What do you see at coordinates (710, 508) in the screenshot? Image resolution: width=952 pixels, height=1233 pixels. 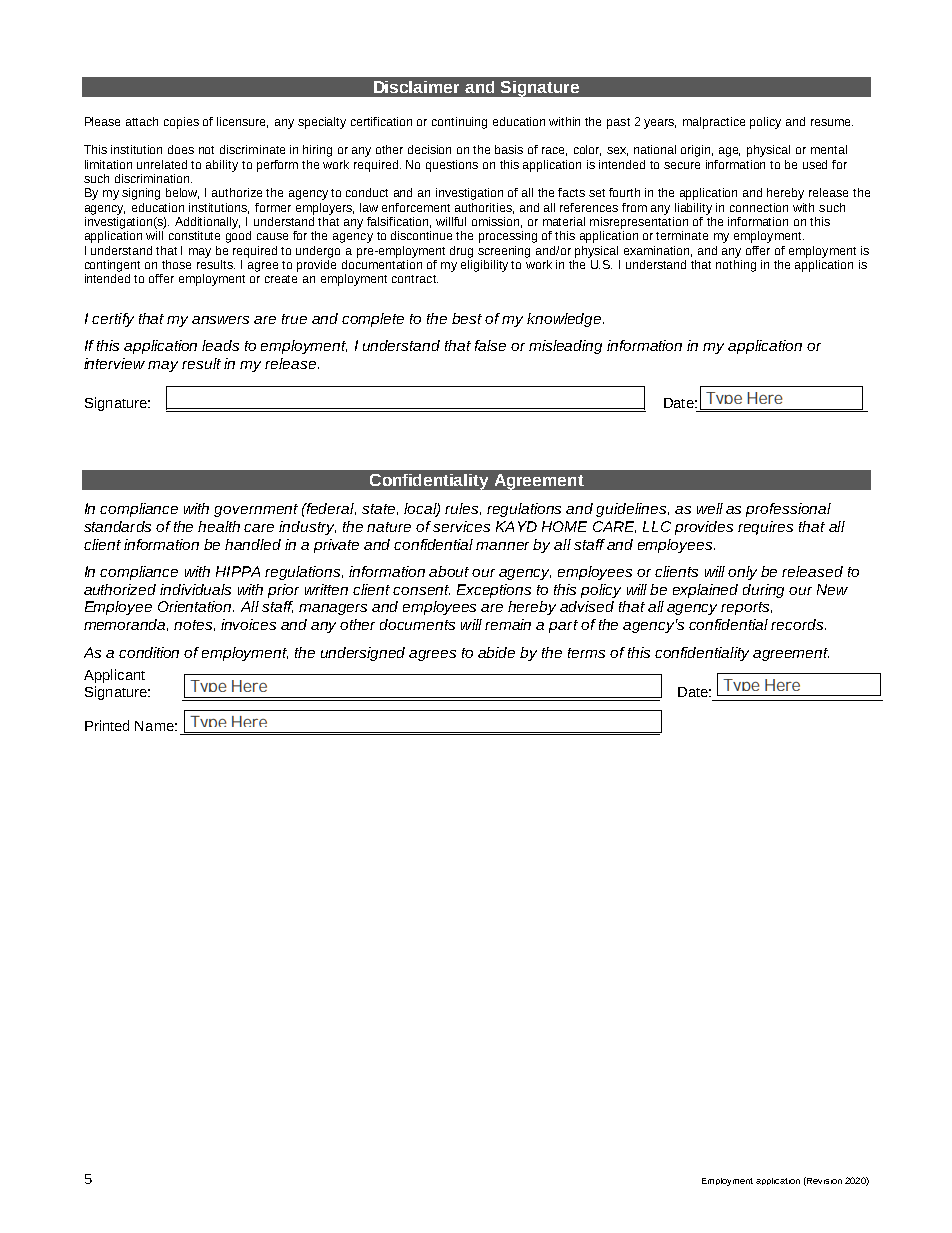 I see `well` at bounding box center [710, 508].
